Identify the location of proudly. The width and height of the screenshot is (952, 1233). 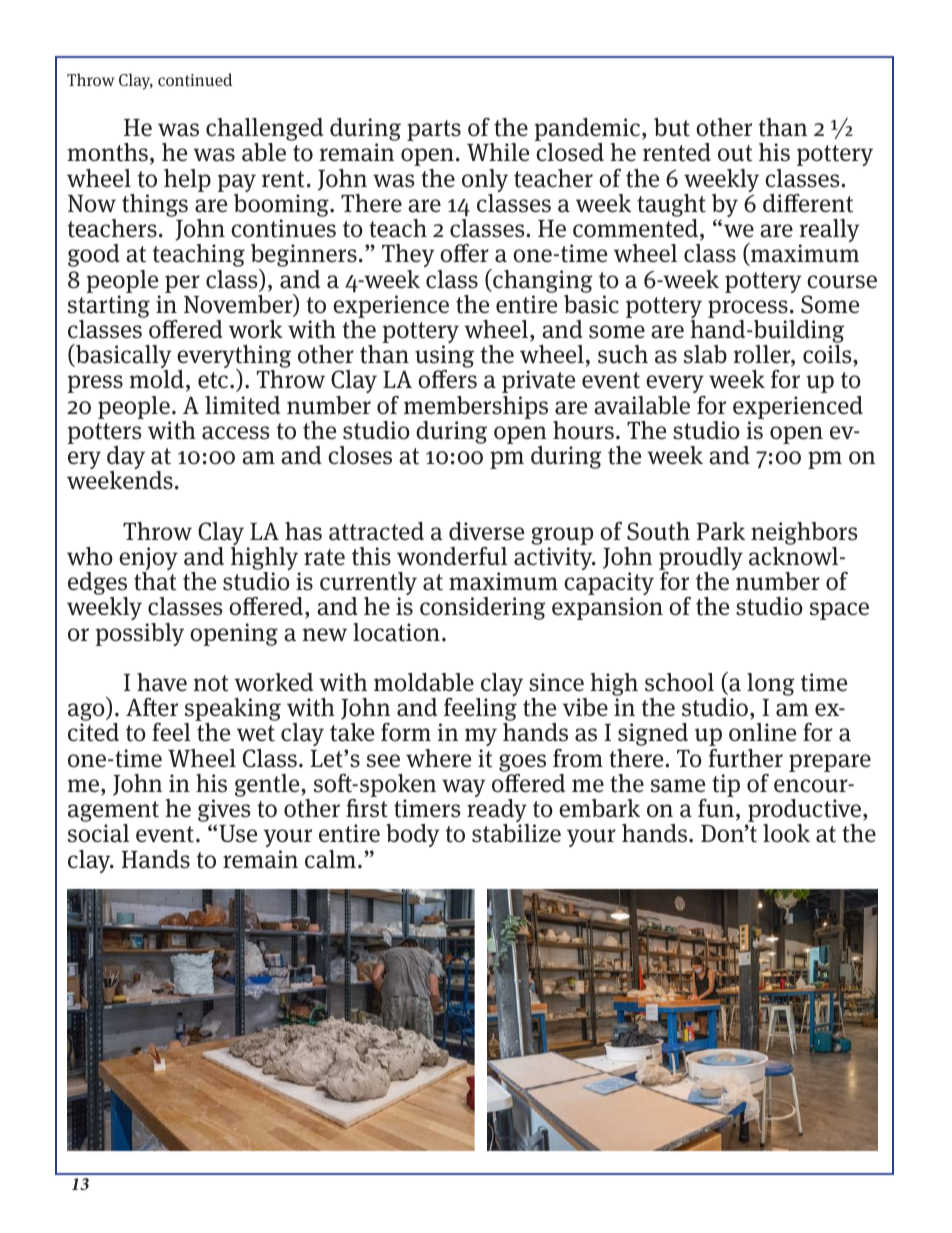
(701, 560).
